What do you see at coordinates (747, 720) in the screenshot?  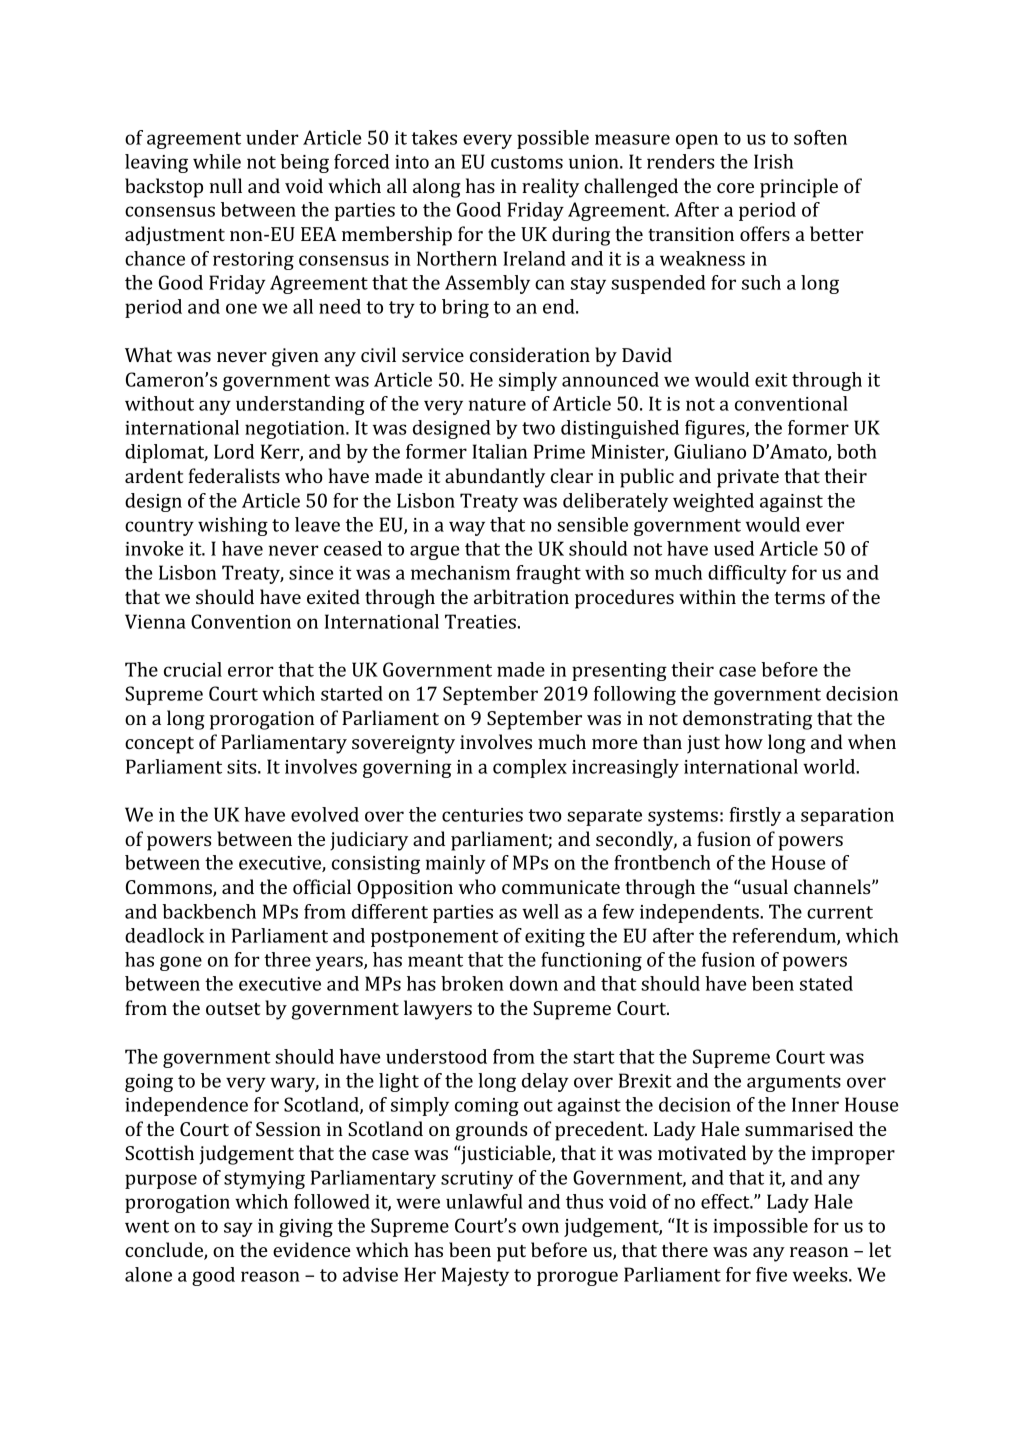 I see `demonstrating` at bounding box center [747, 720].
